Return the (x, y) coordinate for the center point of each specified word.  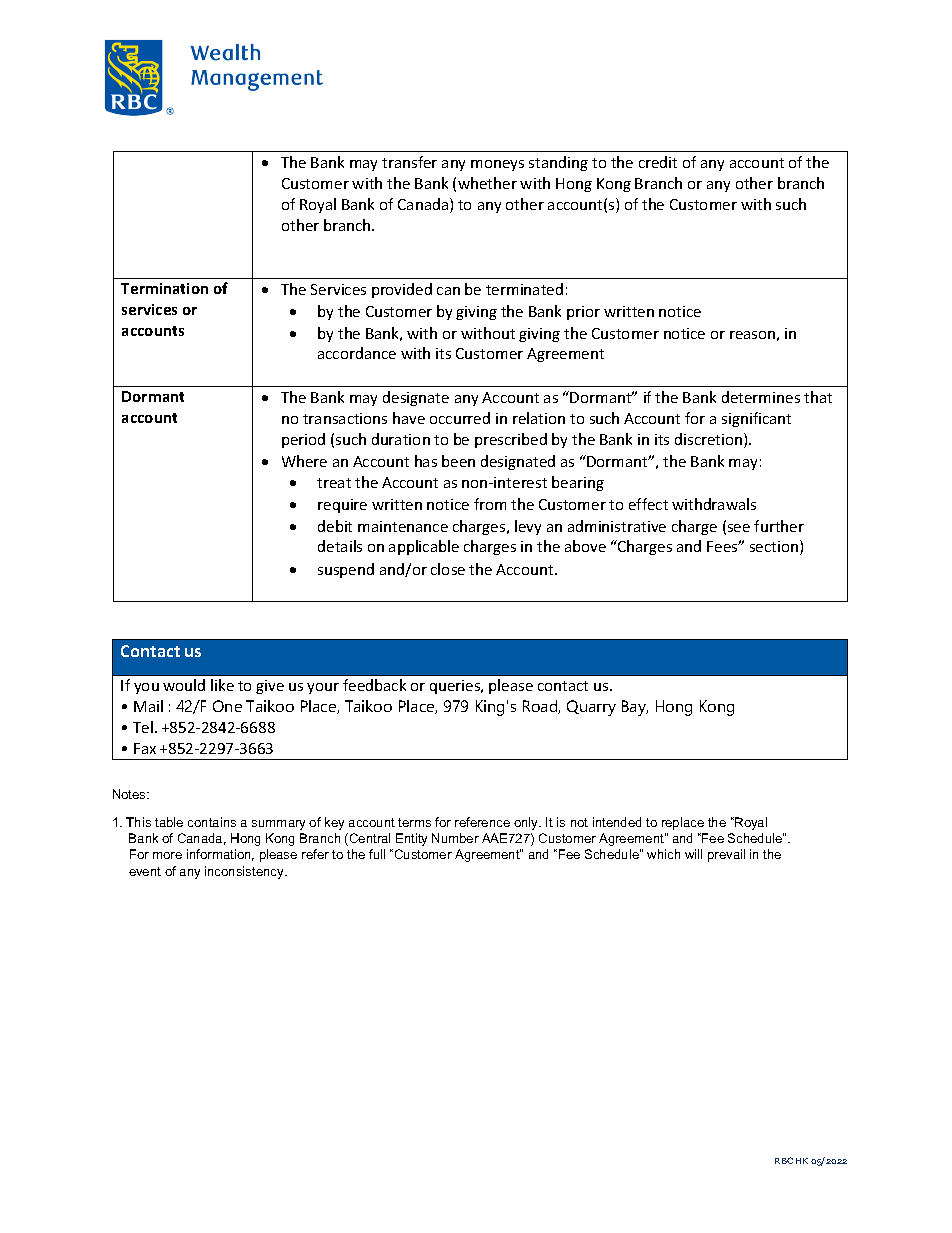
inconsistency (246, 872)
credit (658, 162)
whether (487, 183)
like (222, 685)
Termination (164, 288)
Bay (635, 708)
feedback (374, 685)
